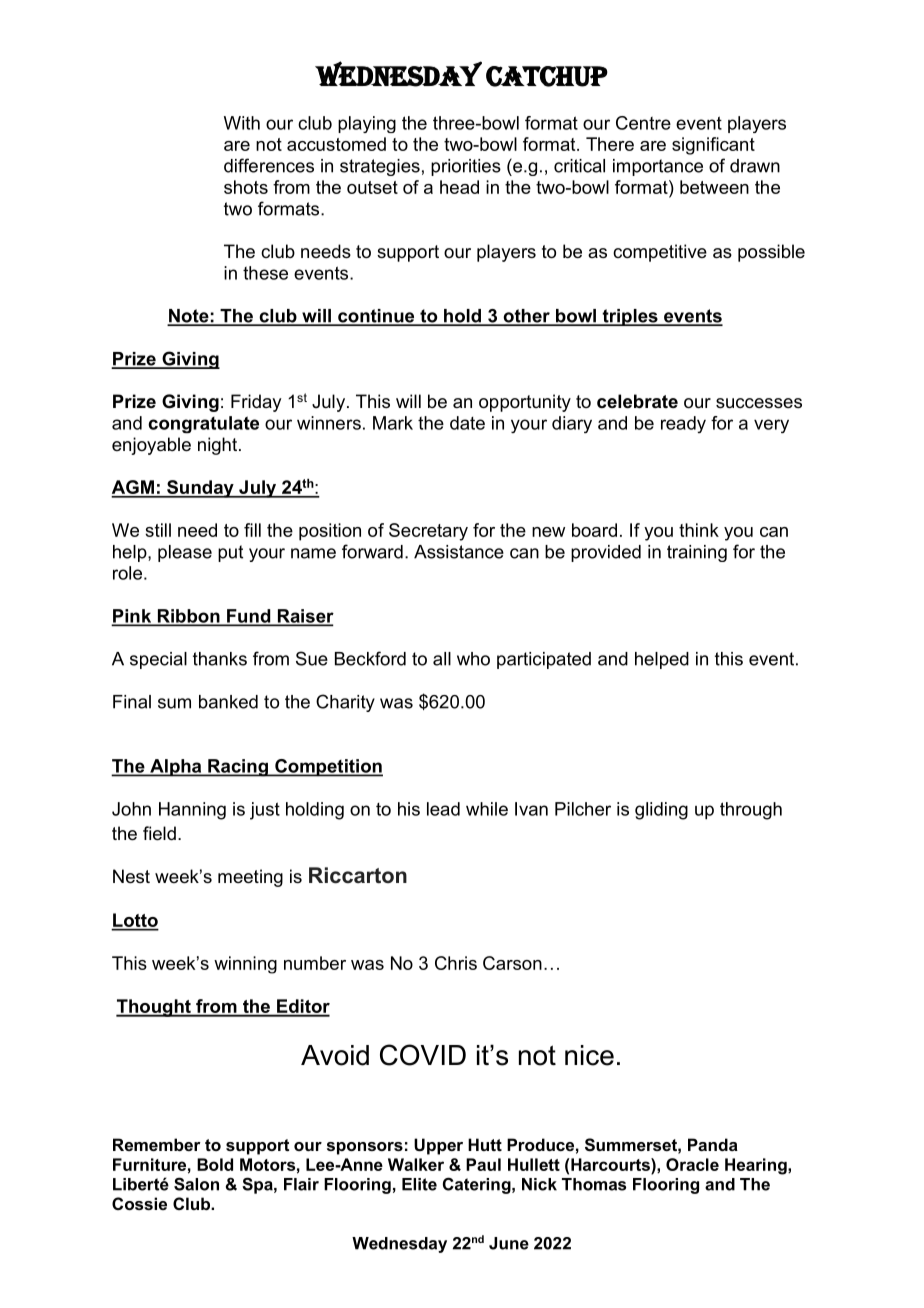 The height and width of the screenshot is (1308, 924). What do you see at coordinates (697, 553) in the screenshot?
I see `training` at bounding box center [697, 553].
